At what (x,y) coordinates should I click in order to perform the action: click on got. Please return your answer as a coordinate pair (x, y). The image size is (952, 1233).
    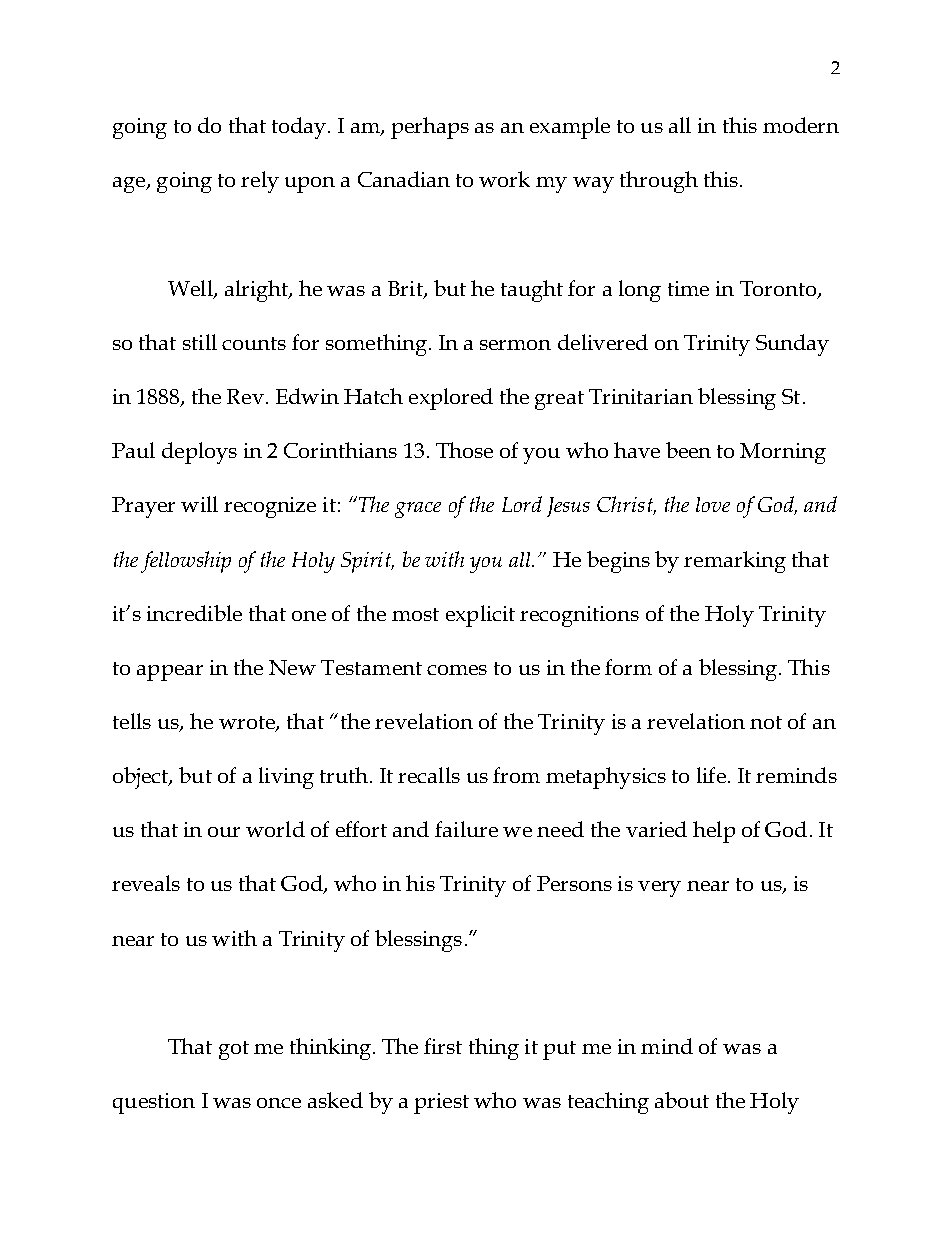
    Looking at the image, I should click on (234, 1050).
